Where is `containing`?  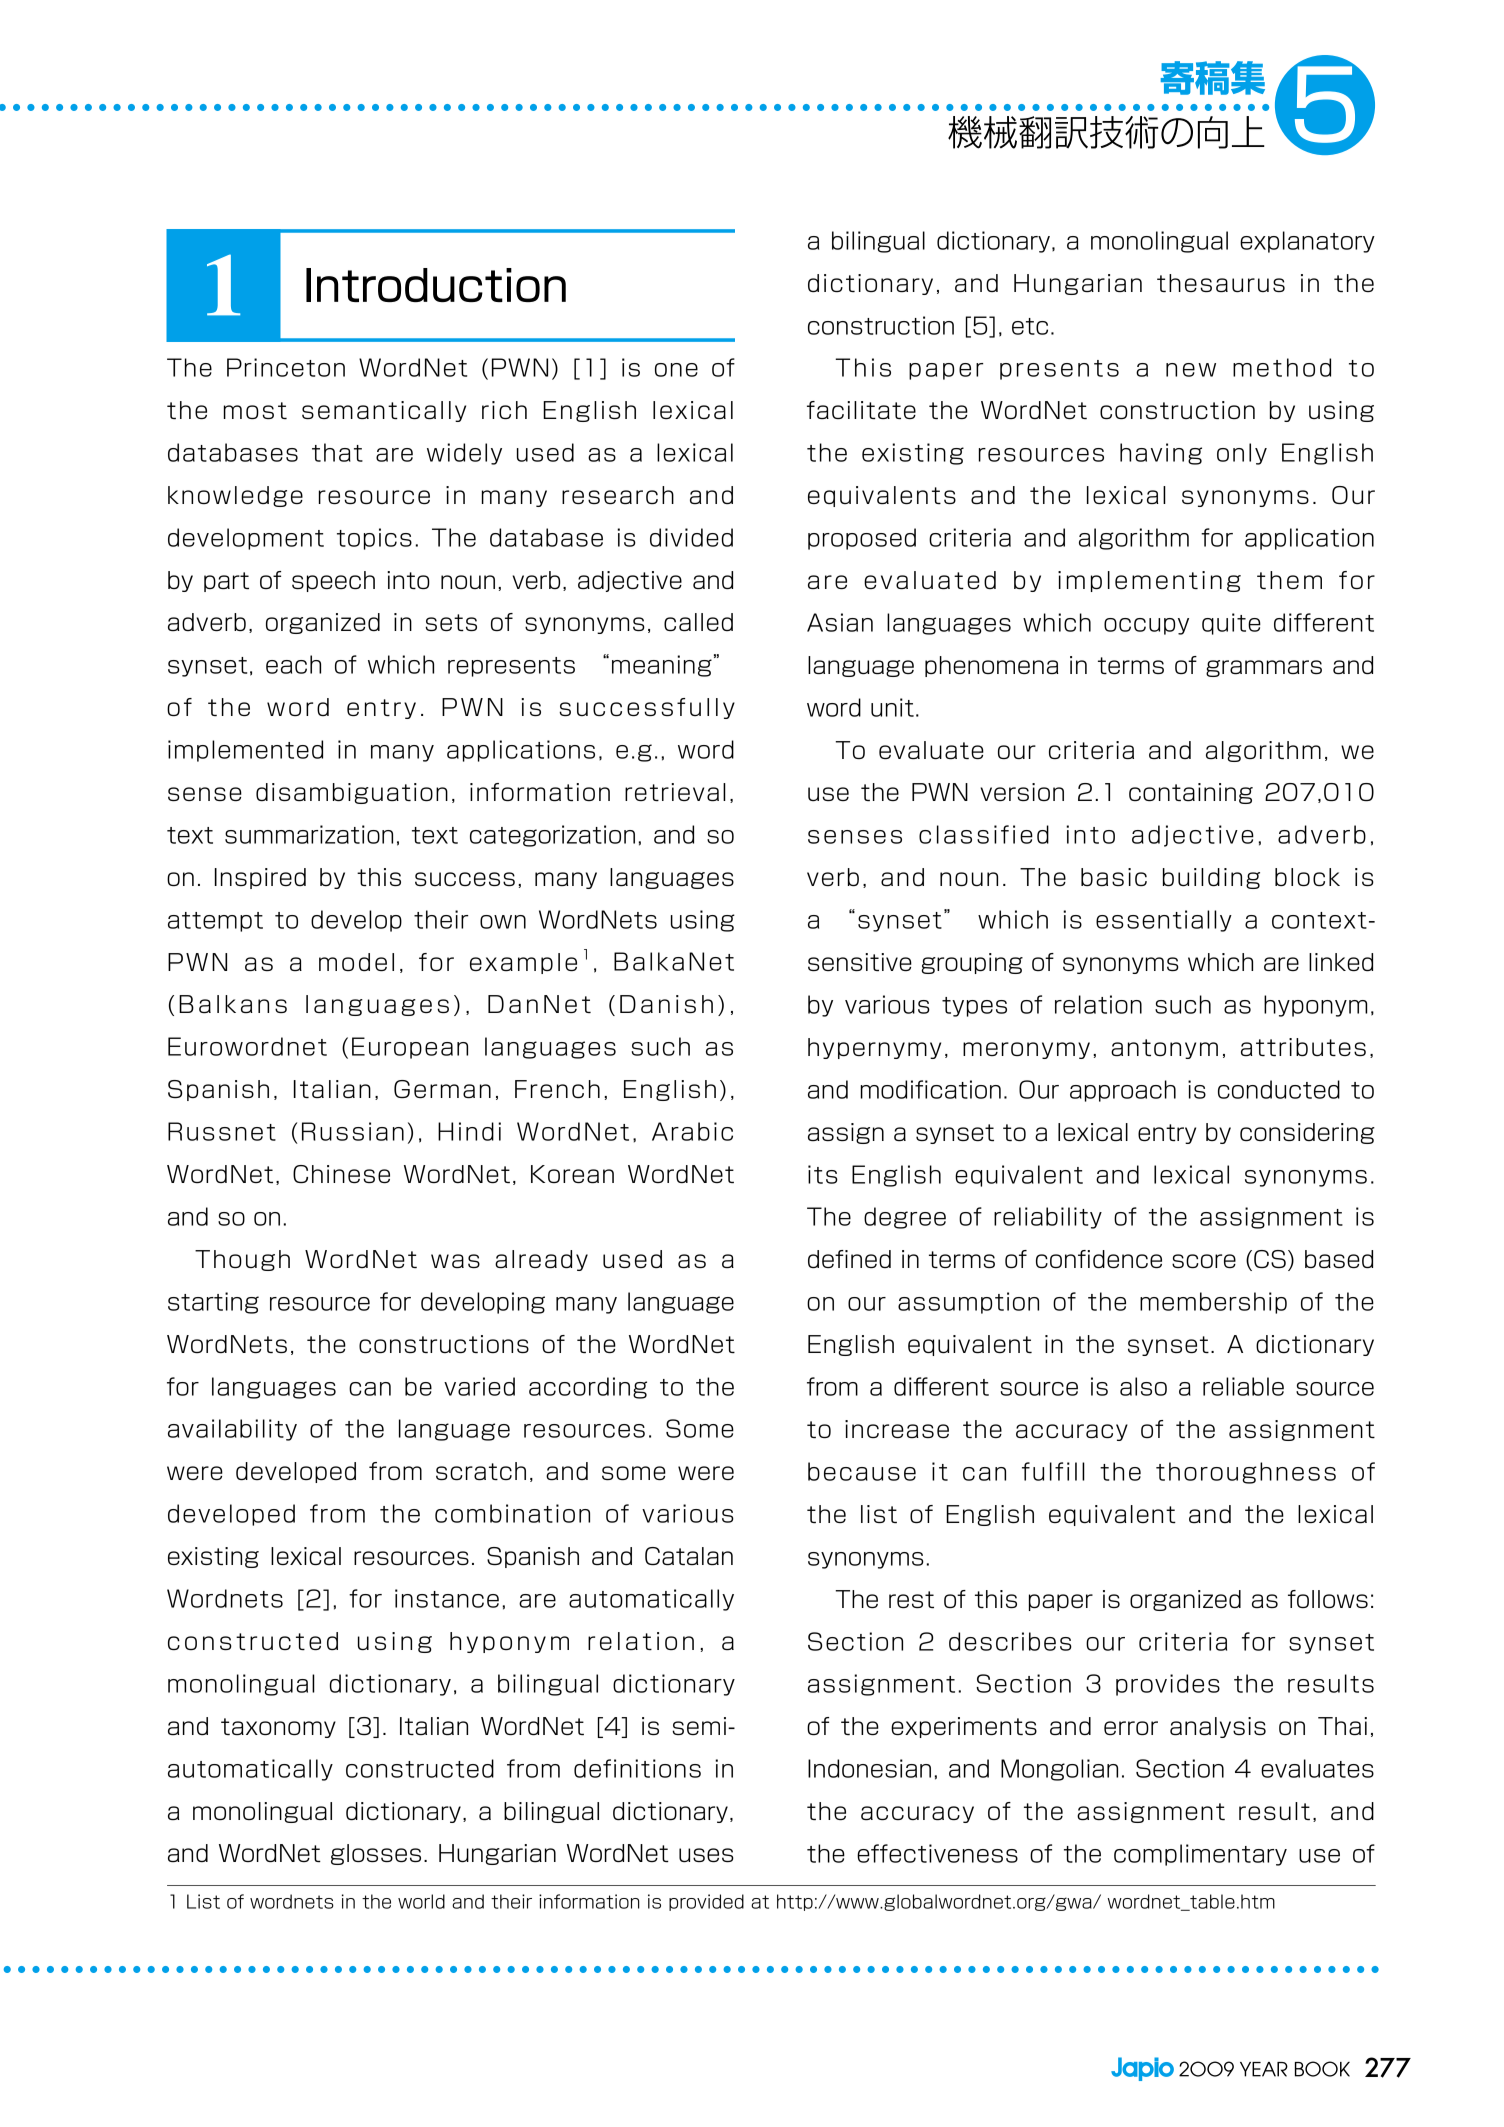
containing is located at coordinates (1191, 793).
